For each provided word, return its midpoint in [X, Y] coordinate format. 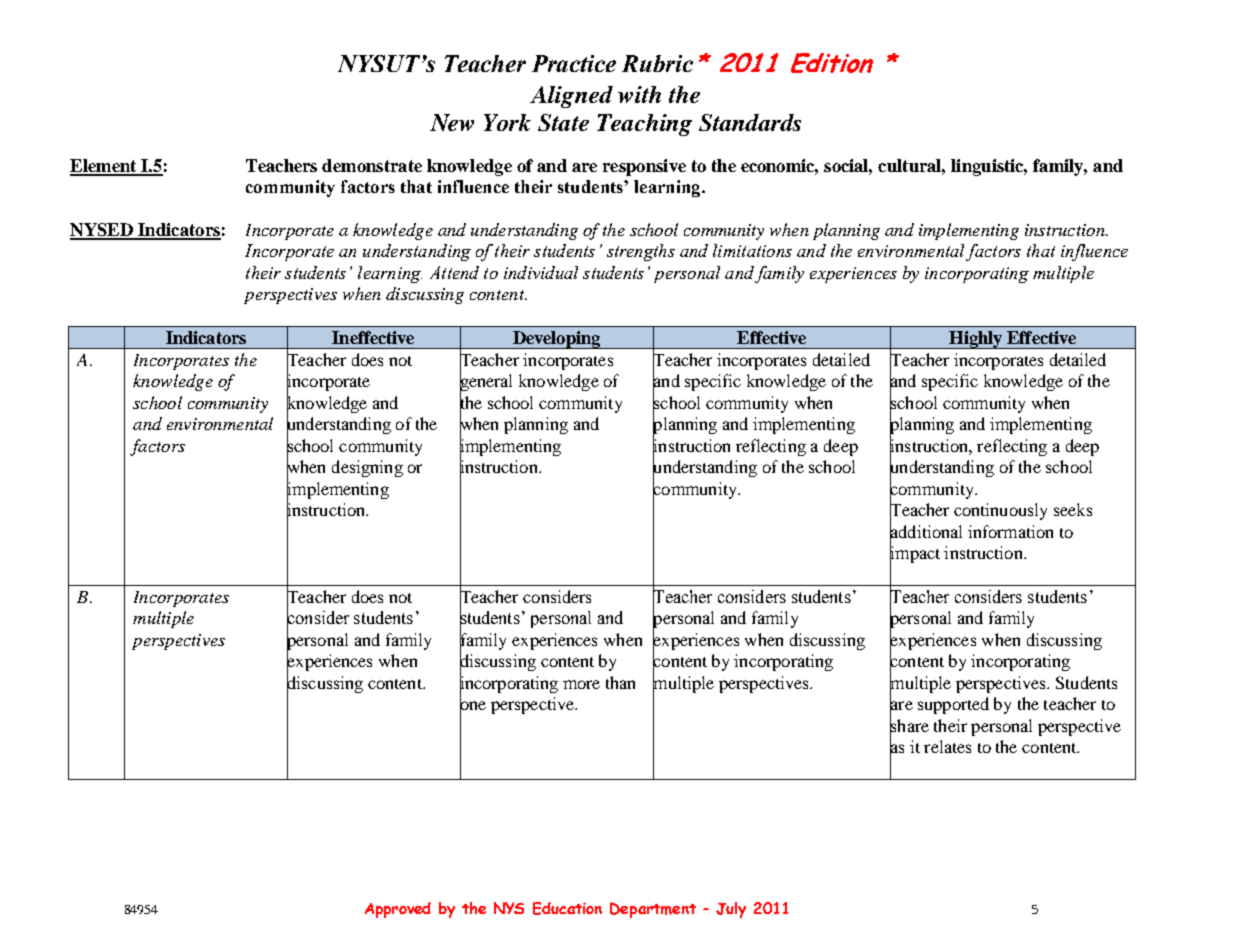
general [486, 383]
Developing [556, 340]
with [639, 94]
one [473, 706]
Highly [976, 340]
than [620, 682]
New [452, 122]
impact [915, 555]
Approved [398, 910]
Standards [750, 122]
